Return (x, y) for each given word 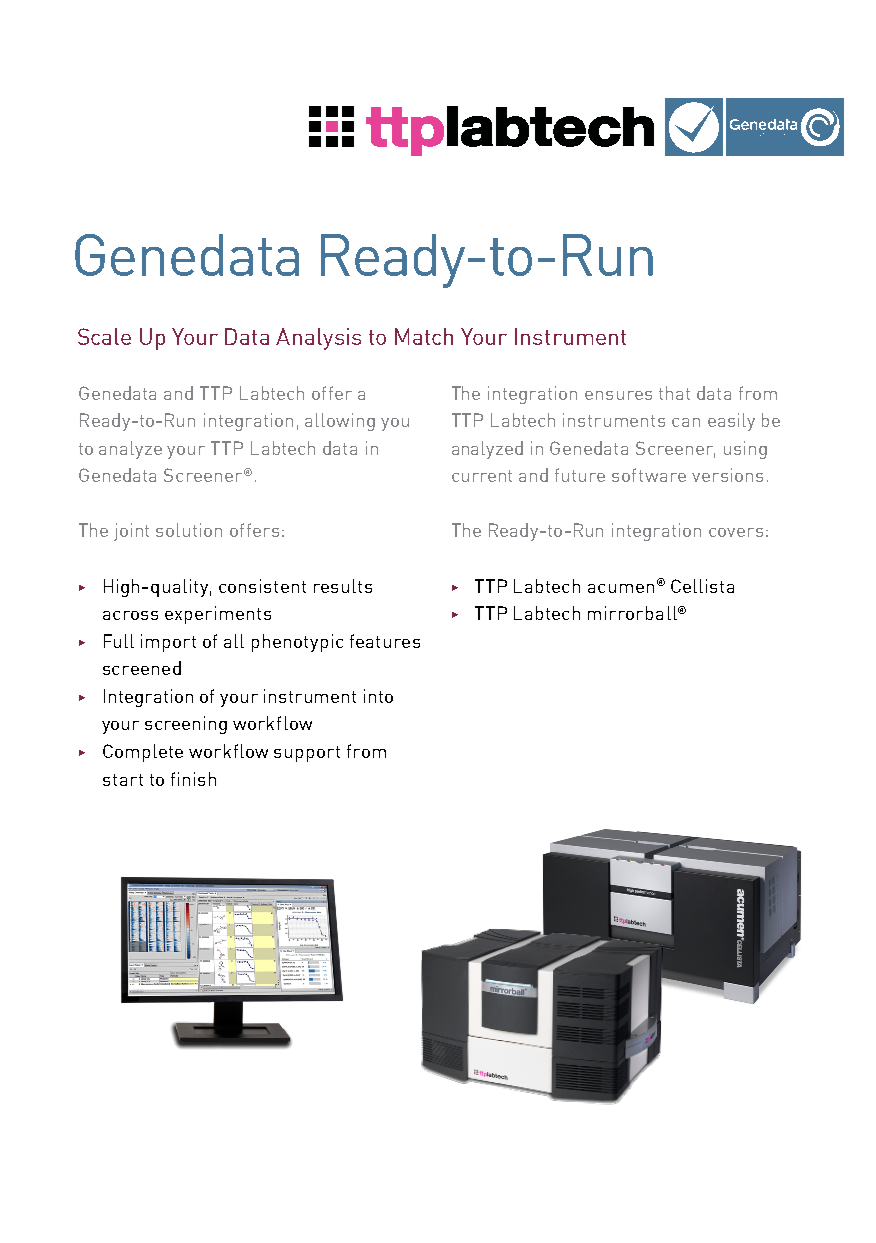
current (482, 476)
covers (736, 532)
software (649, 475)
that (674, 393)
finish (193, 779)
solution (189, 530)
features (385, 641)
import (168, 643)
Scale (104, 336)
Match (424, 336)
